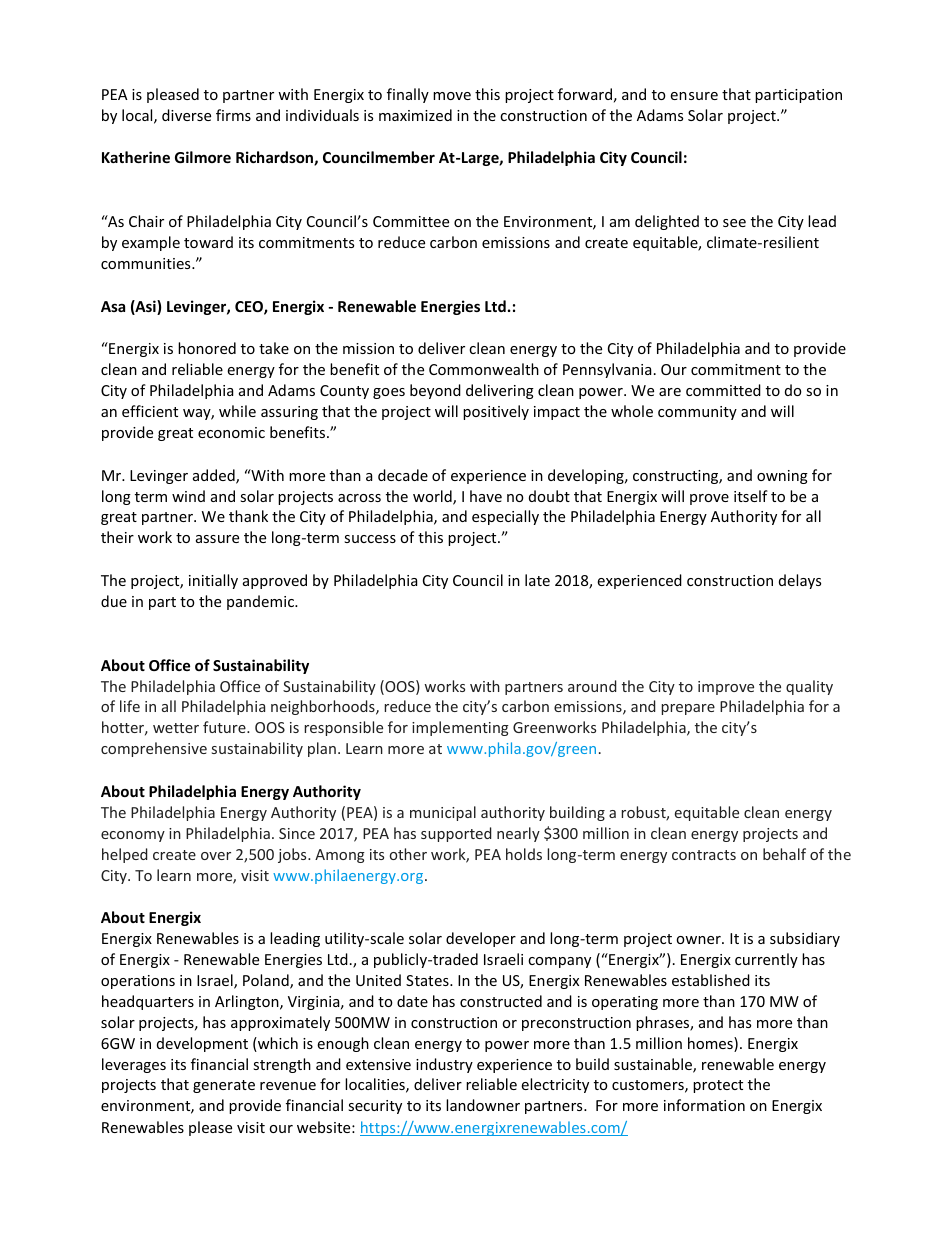 The width and height of the image is (952, 1233). I want to click on over, so click(216, 856).
